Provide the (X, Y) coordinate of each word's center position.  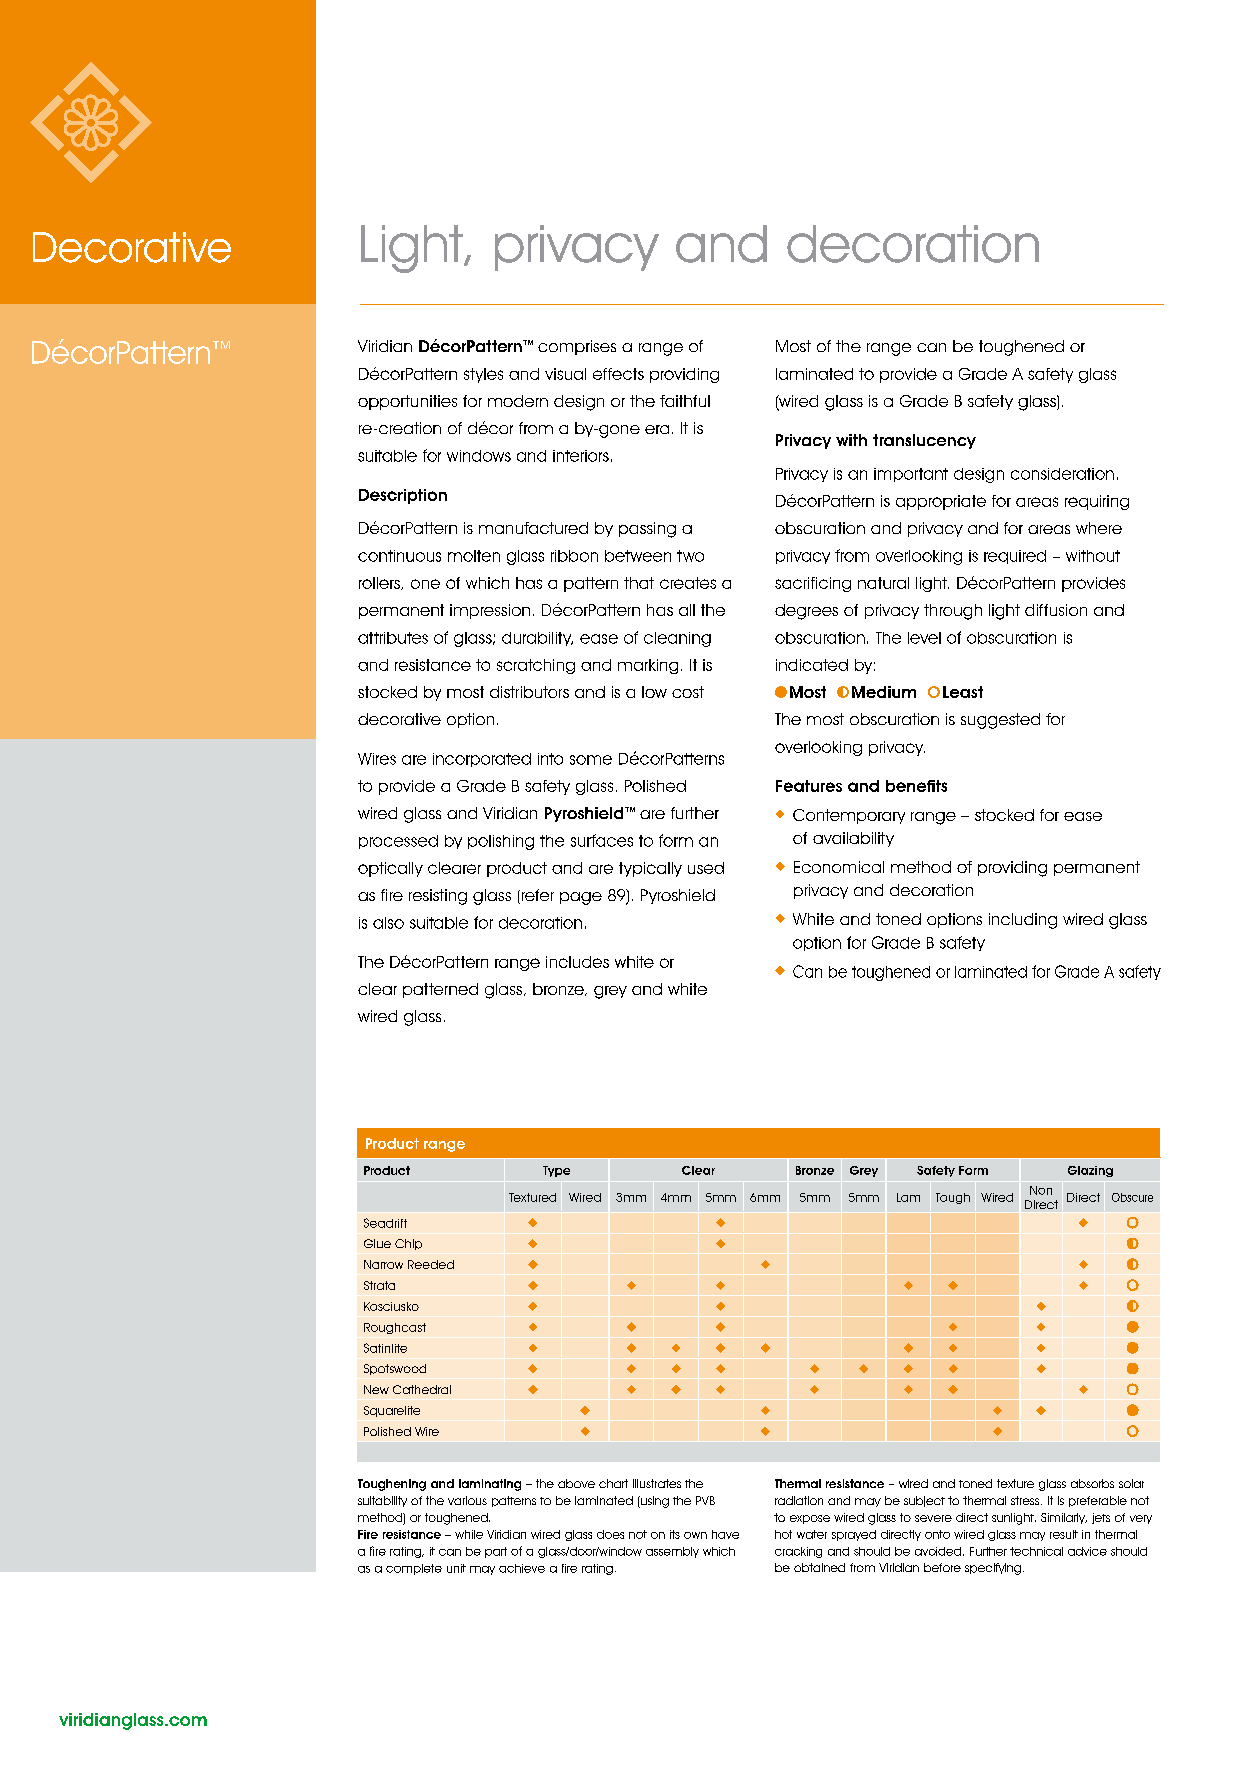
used (706, 868)
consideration (1062, 474)
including (1023, 921)
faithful (685, 401)
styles (483, 375)
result (1064, 1534)
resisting (438, 897)
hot (783, 1534)
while (469, 1534)
